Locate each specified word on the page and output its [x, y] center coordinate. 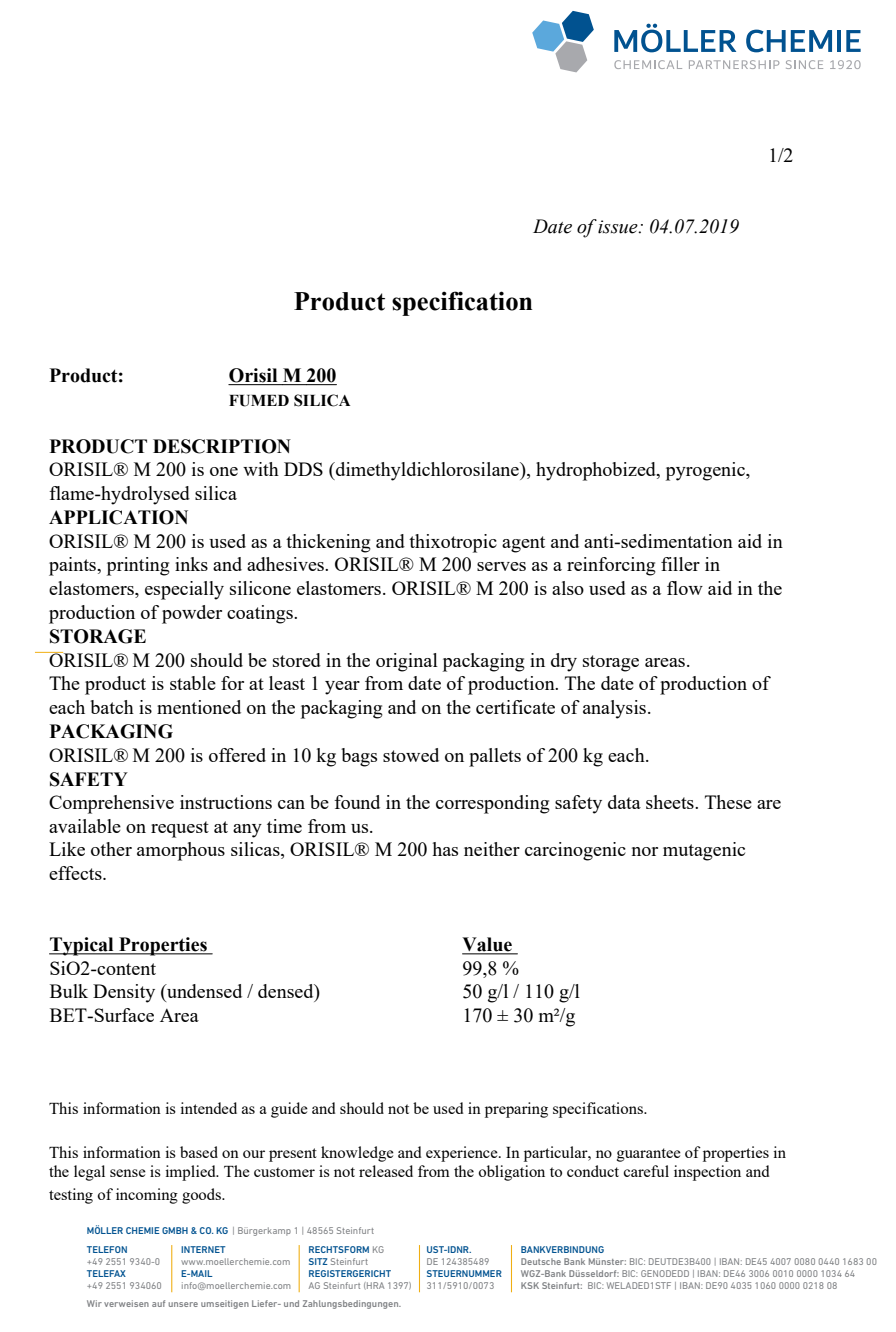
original [407, 662]
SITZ [318, 1261]
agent [523, 544]
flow [685, 588]
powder [192, 614]
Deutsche [541, 1261]
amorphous [181, 851]
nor [645, 851]
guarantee [649, 1155]
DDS [303, 469]
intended [208, 1108]
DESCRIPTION [222, 446]
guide [289, 1110]
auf [158, 1303]
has [445, 849]
